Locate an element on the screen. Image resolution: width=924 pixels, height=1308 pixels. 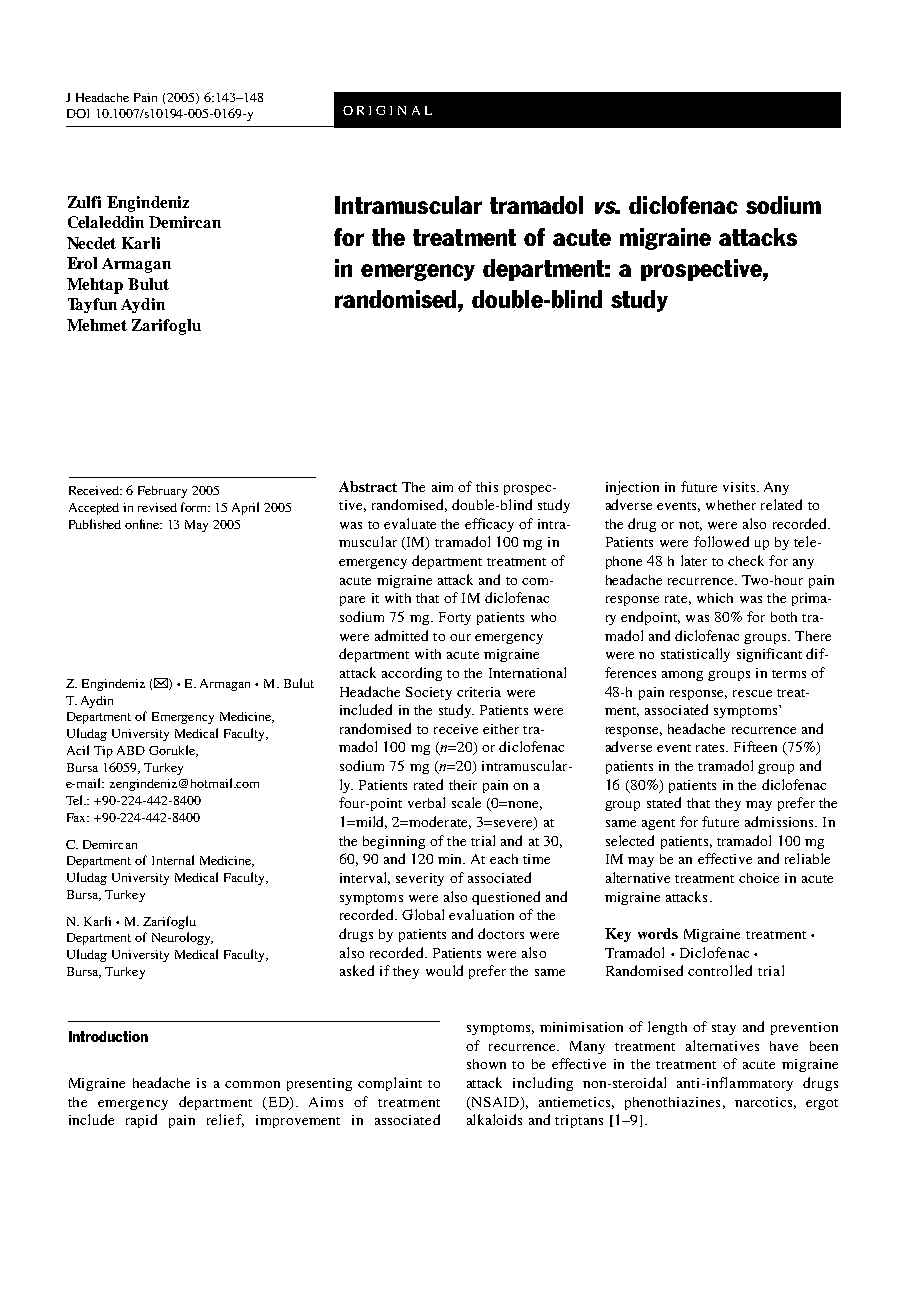
Forty is located at coordinates (455, 618).
